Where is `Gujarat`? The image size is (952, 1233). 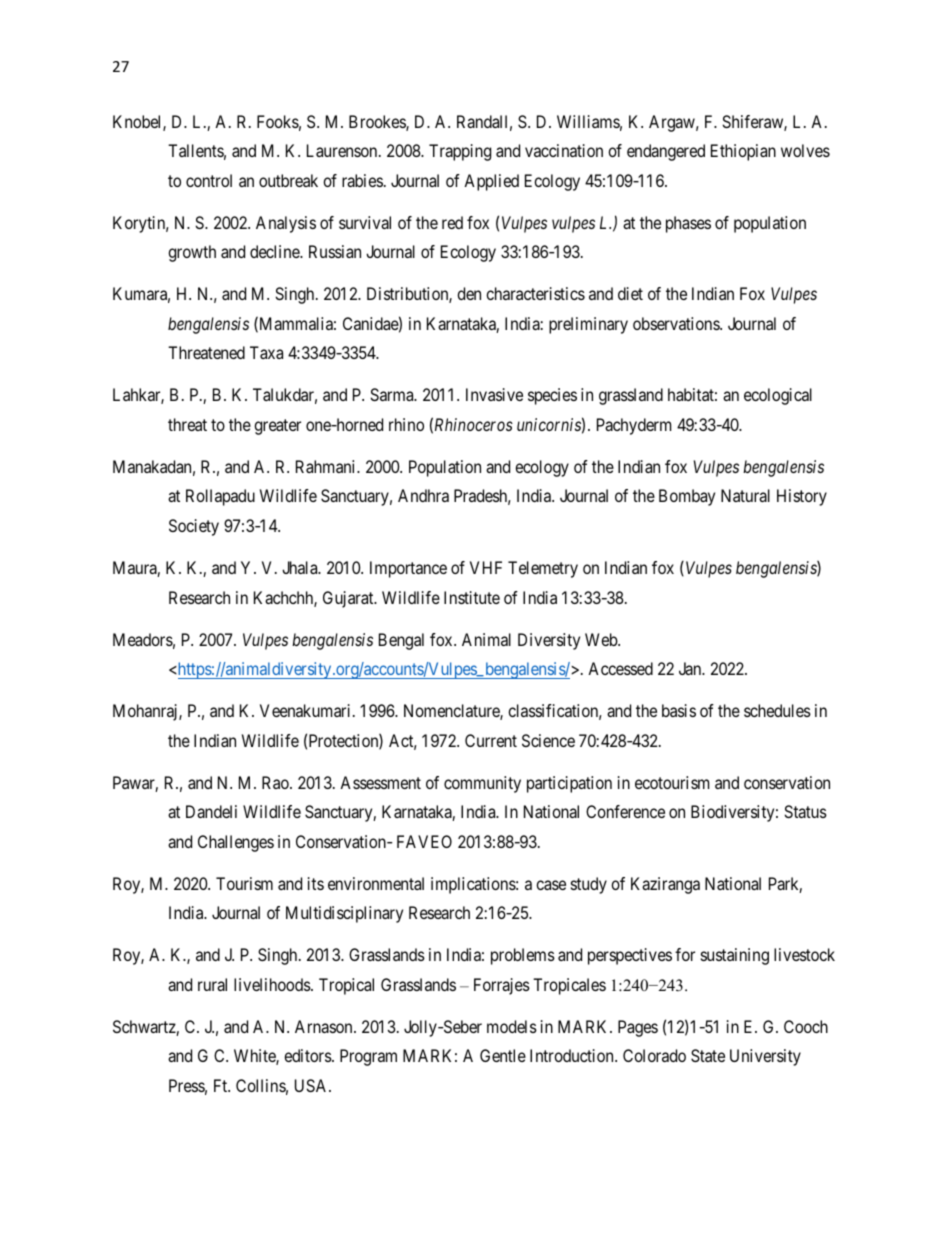 Gujarat is located at coordinates (349, 599).
